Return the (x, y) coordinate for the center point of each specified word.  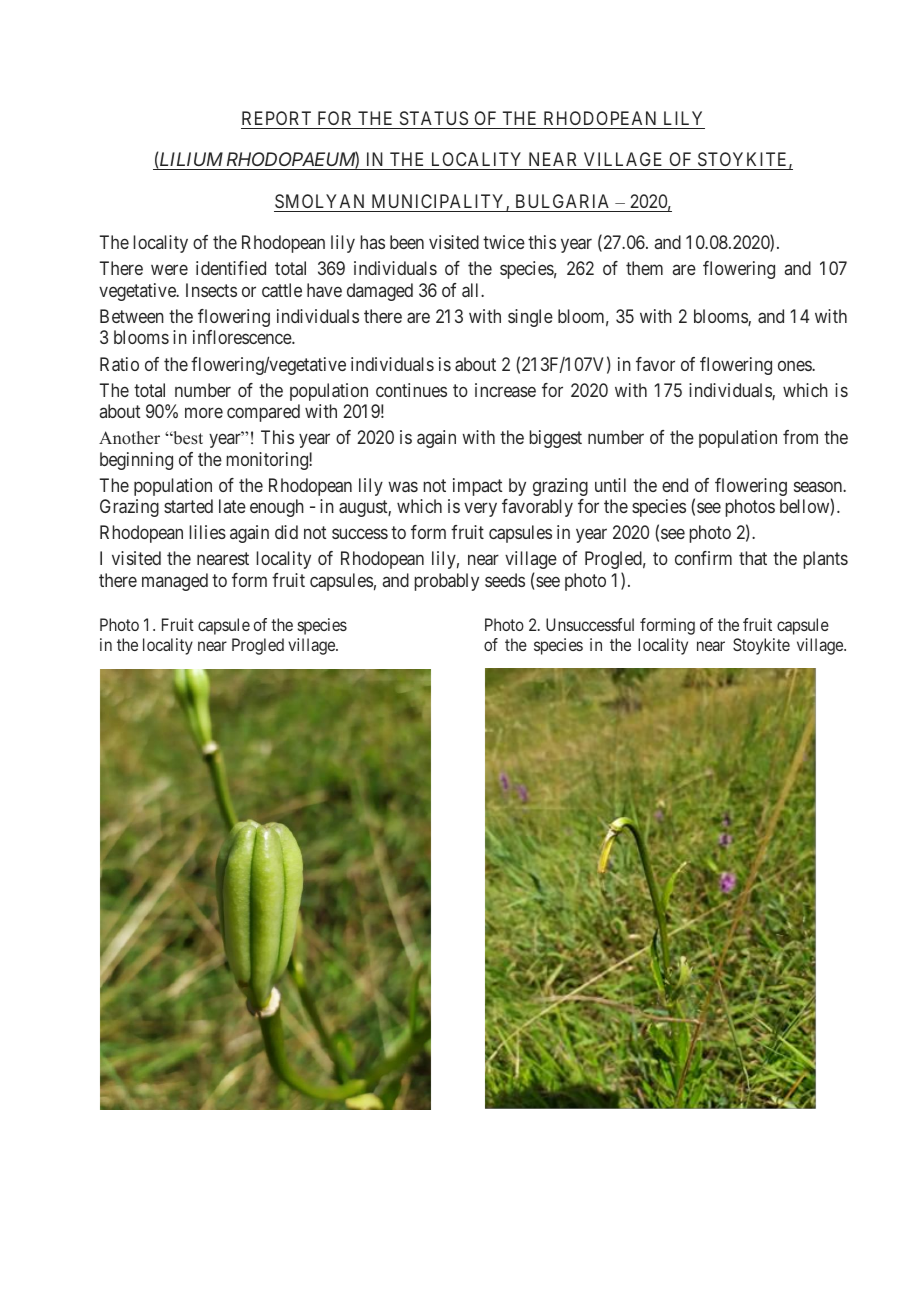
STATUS (434, 118)
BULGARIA (562, 201)
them (644, 268)
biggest (556, 439)
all (472, 290)
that (753, 558)
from (800, 437)
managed (175, 582)
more (204, 413)
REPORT (276, 118)
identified (231, 268)
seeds (505, 580)
